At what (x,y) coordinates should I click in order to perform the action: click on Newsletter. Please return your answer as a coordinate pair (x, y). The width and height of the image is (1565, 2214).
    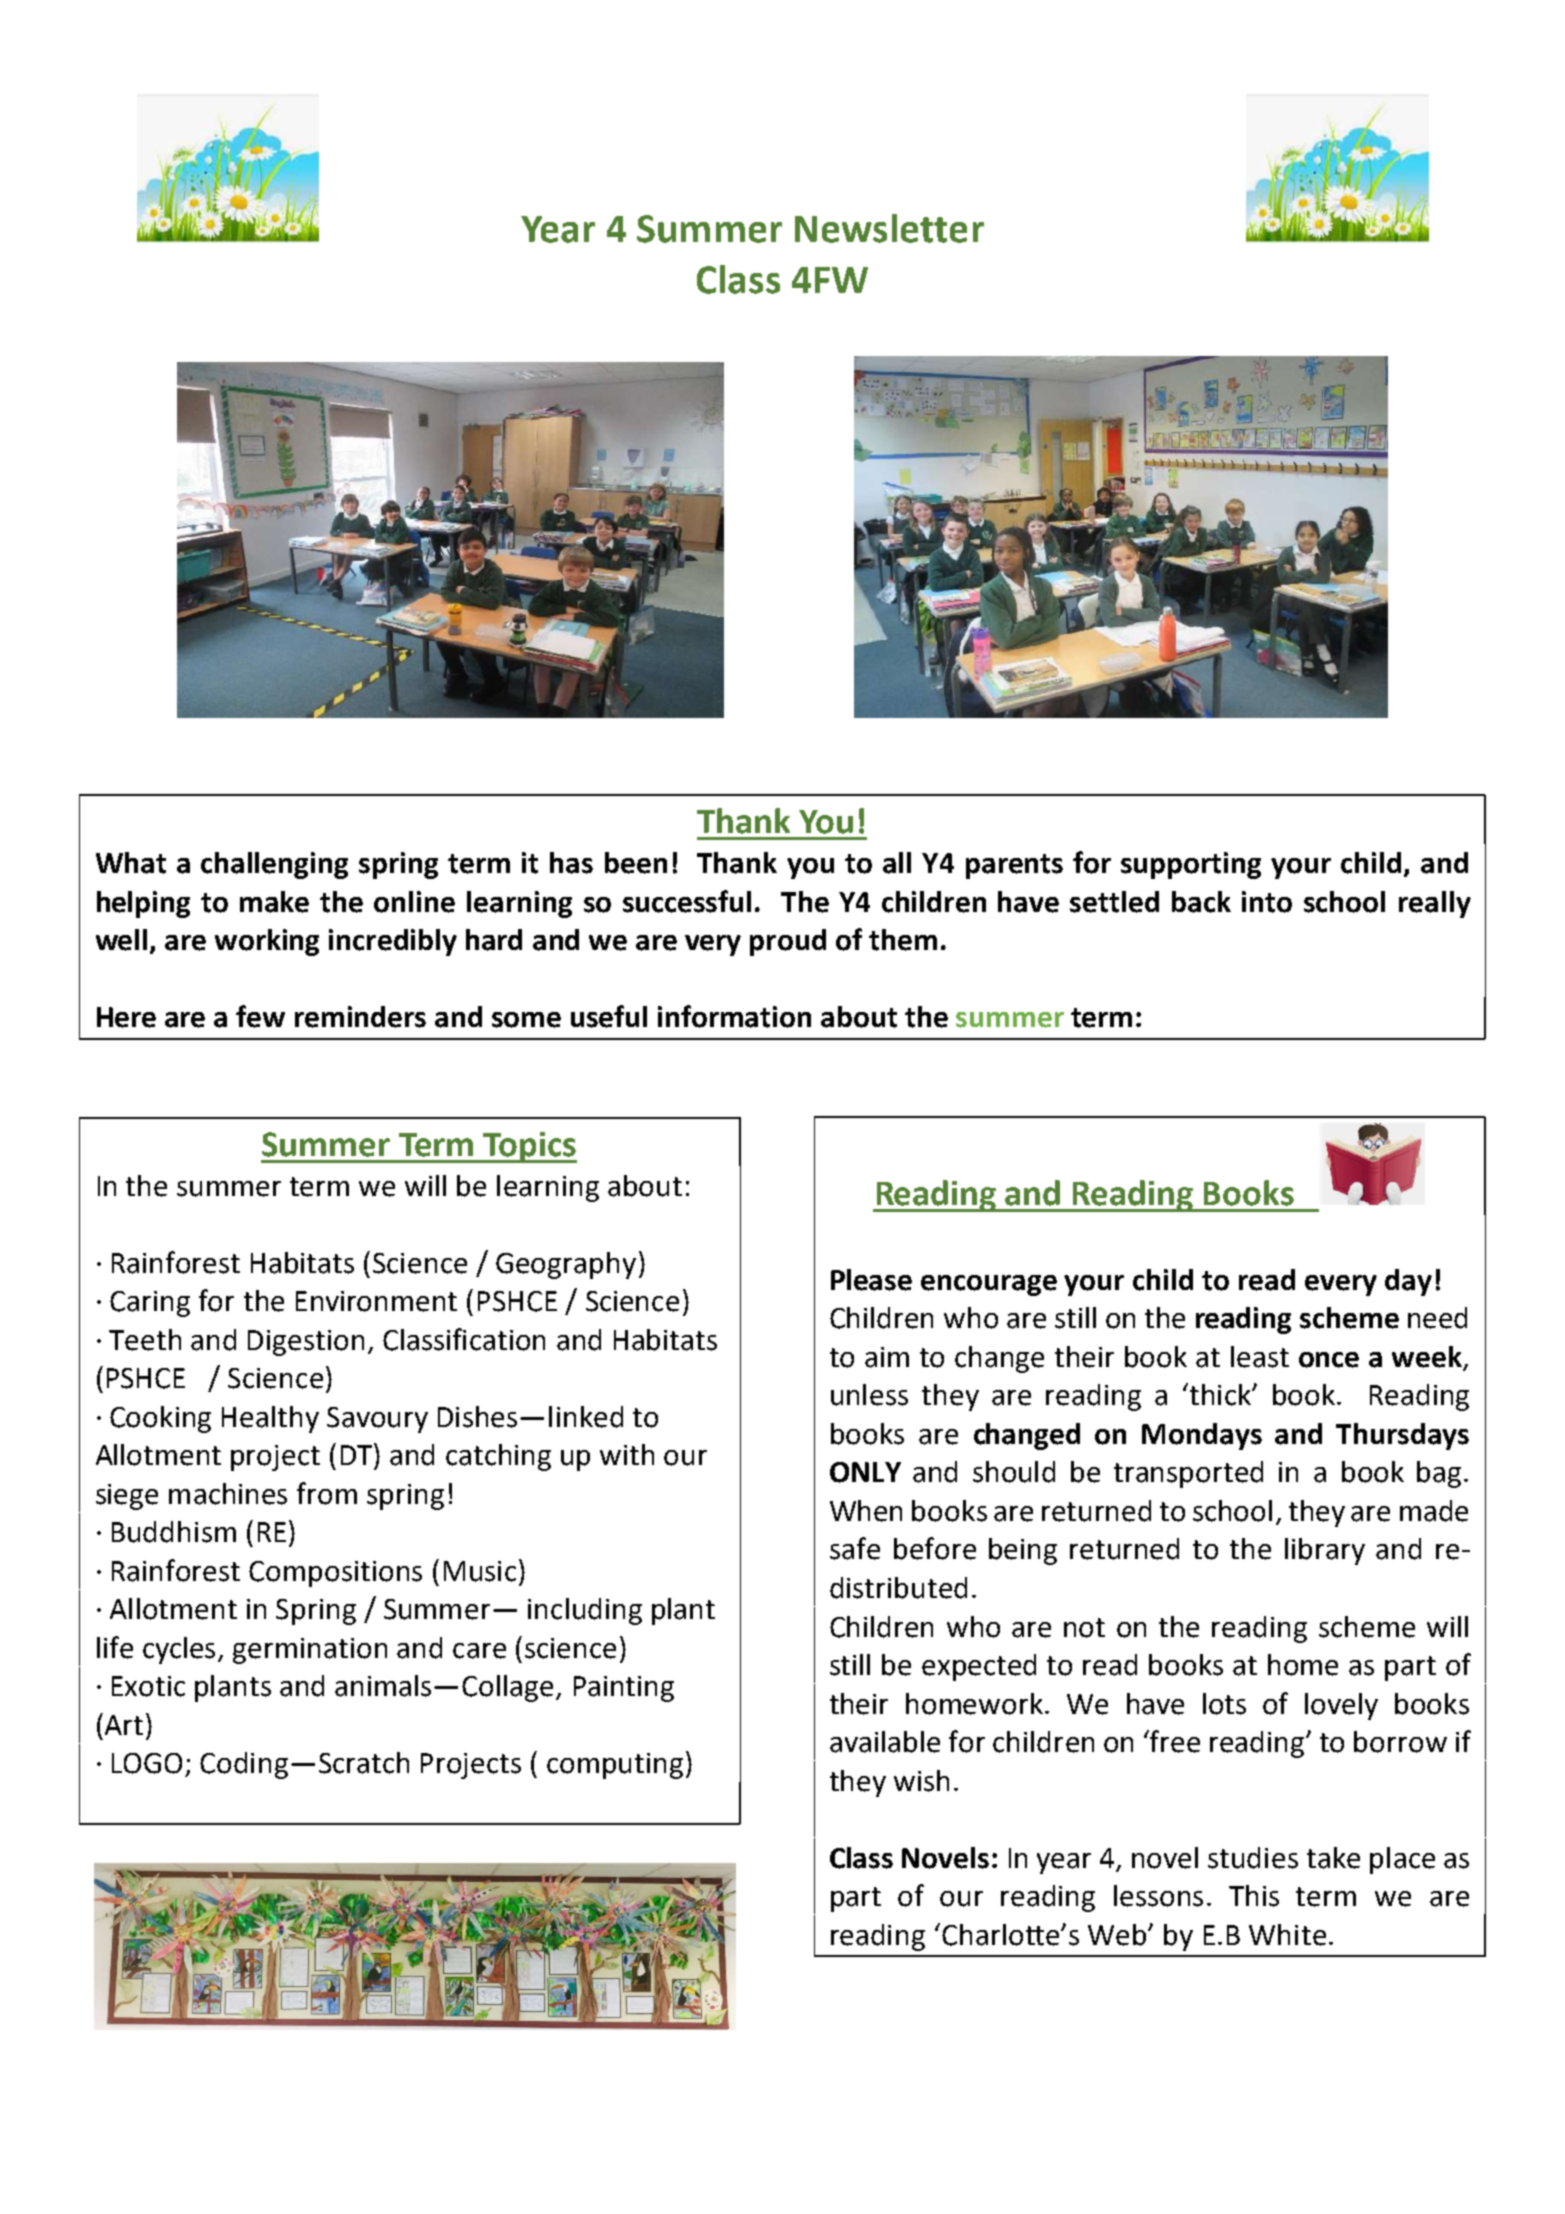
    Looking at the image, I should click on (889, 228).
